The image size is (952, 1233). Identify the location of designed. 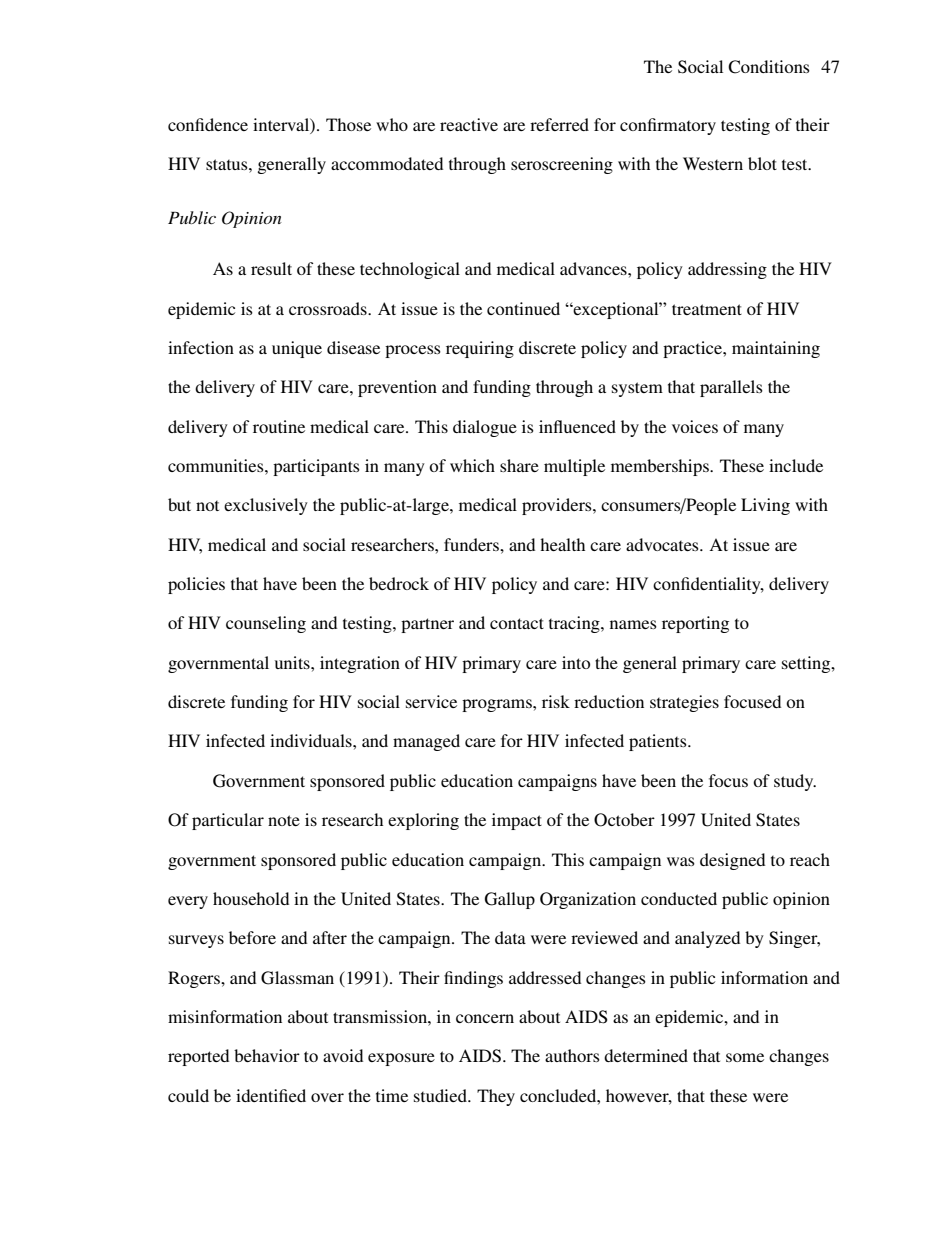
(732, 861).
